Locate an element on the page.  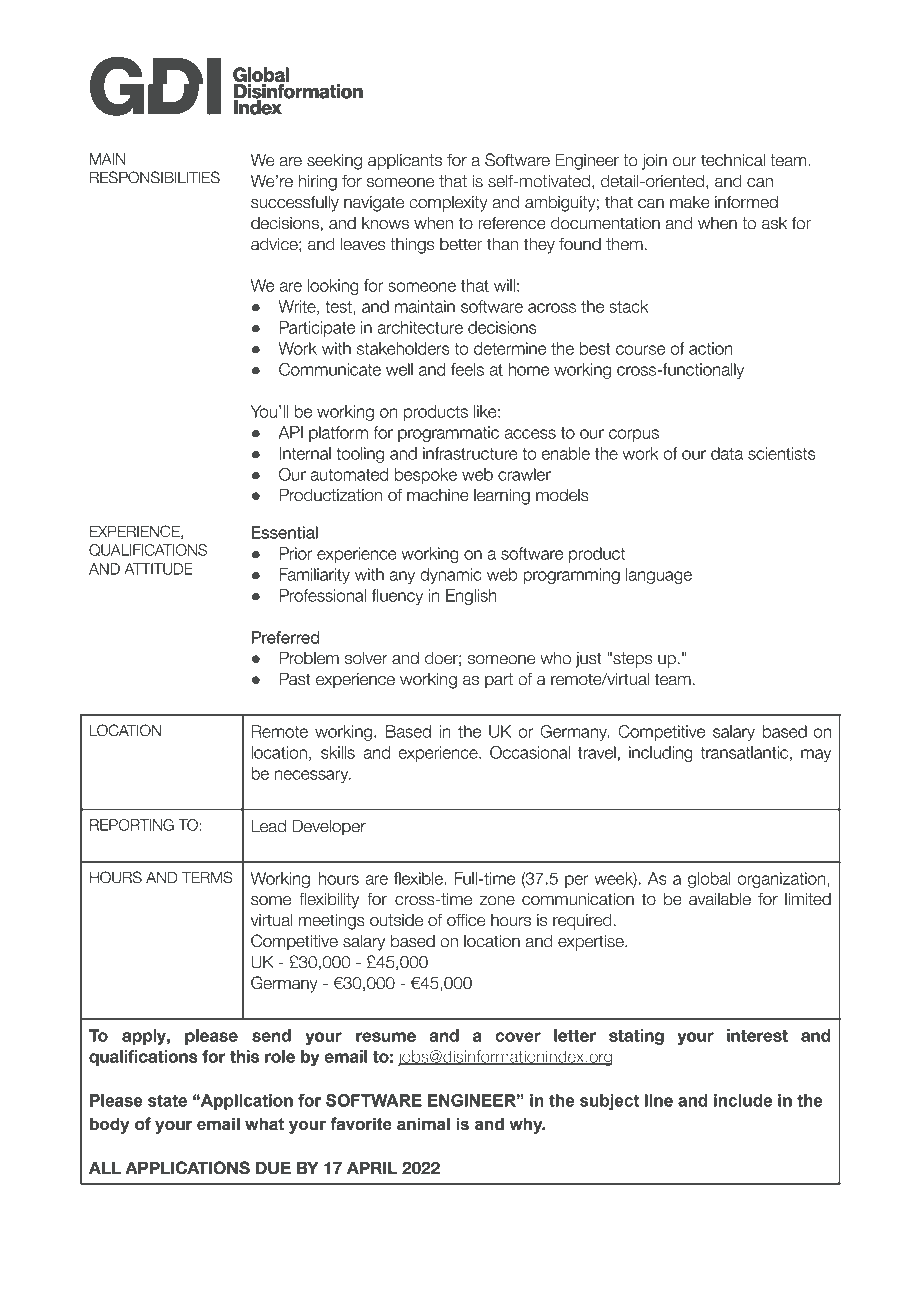
office is located at coordinates (466, 920).
